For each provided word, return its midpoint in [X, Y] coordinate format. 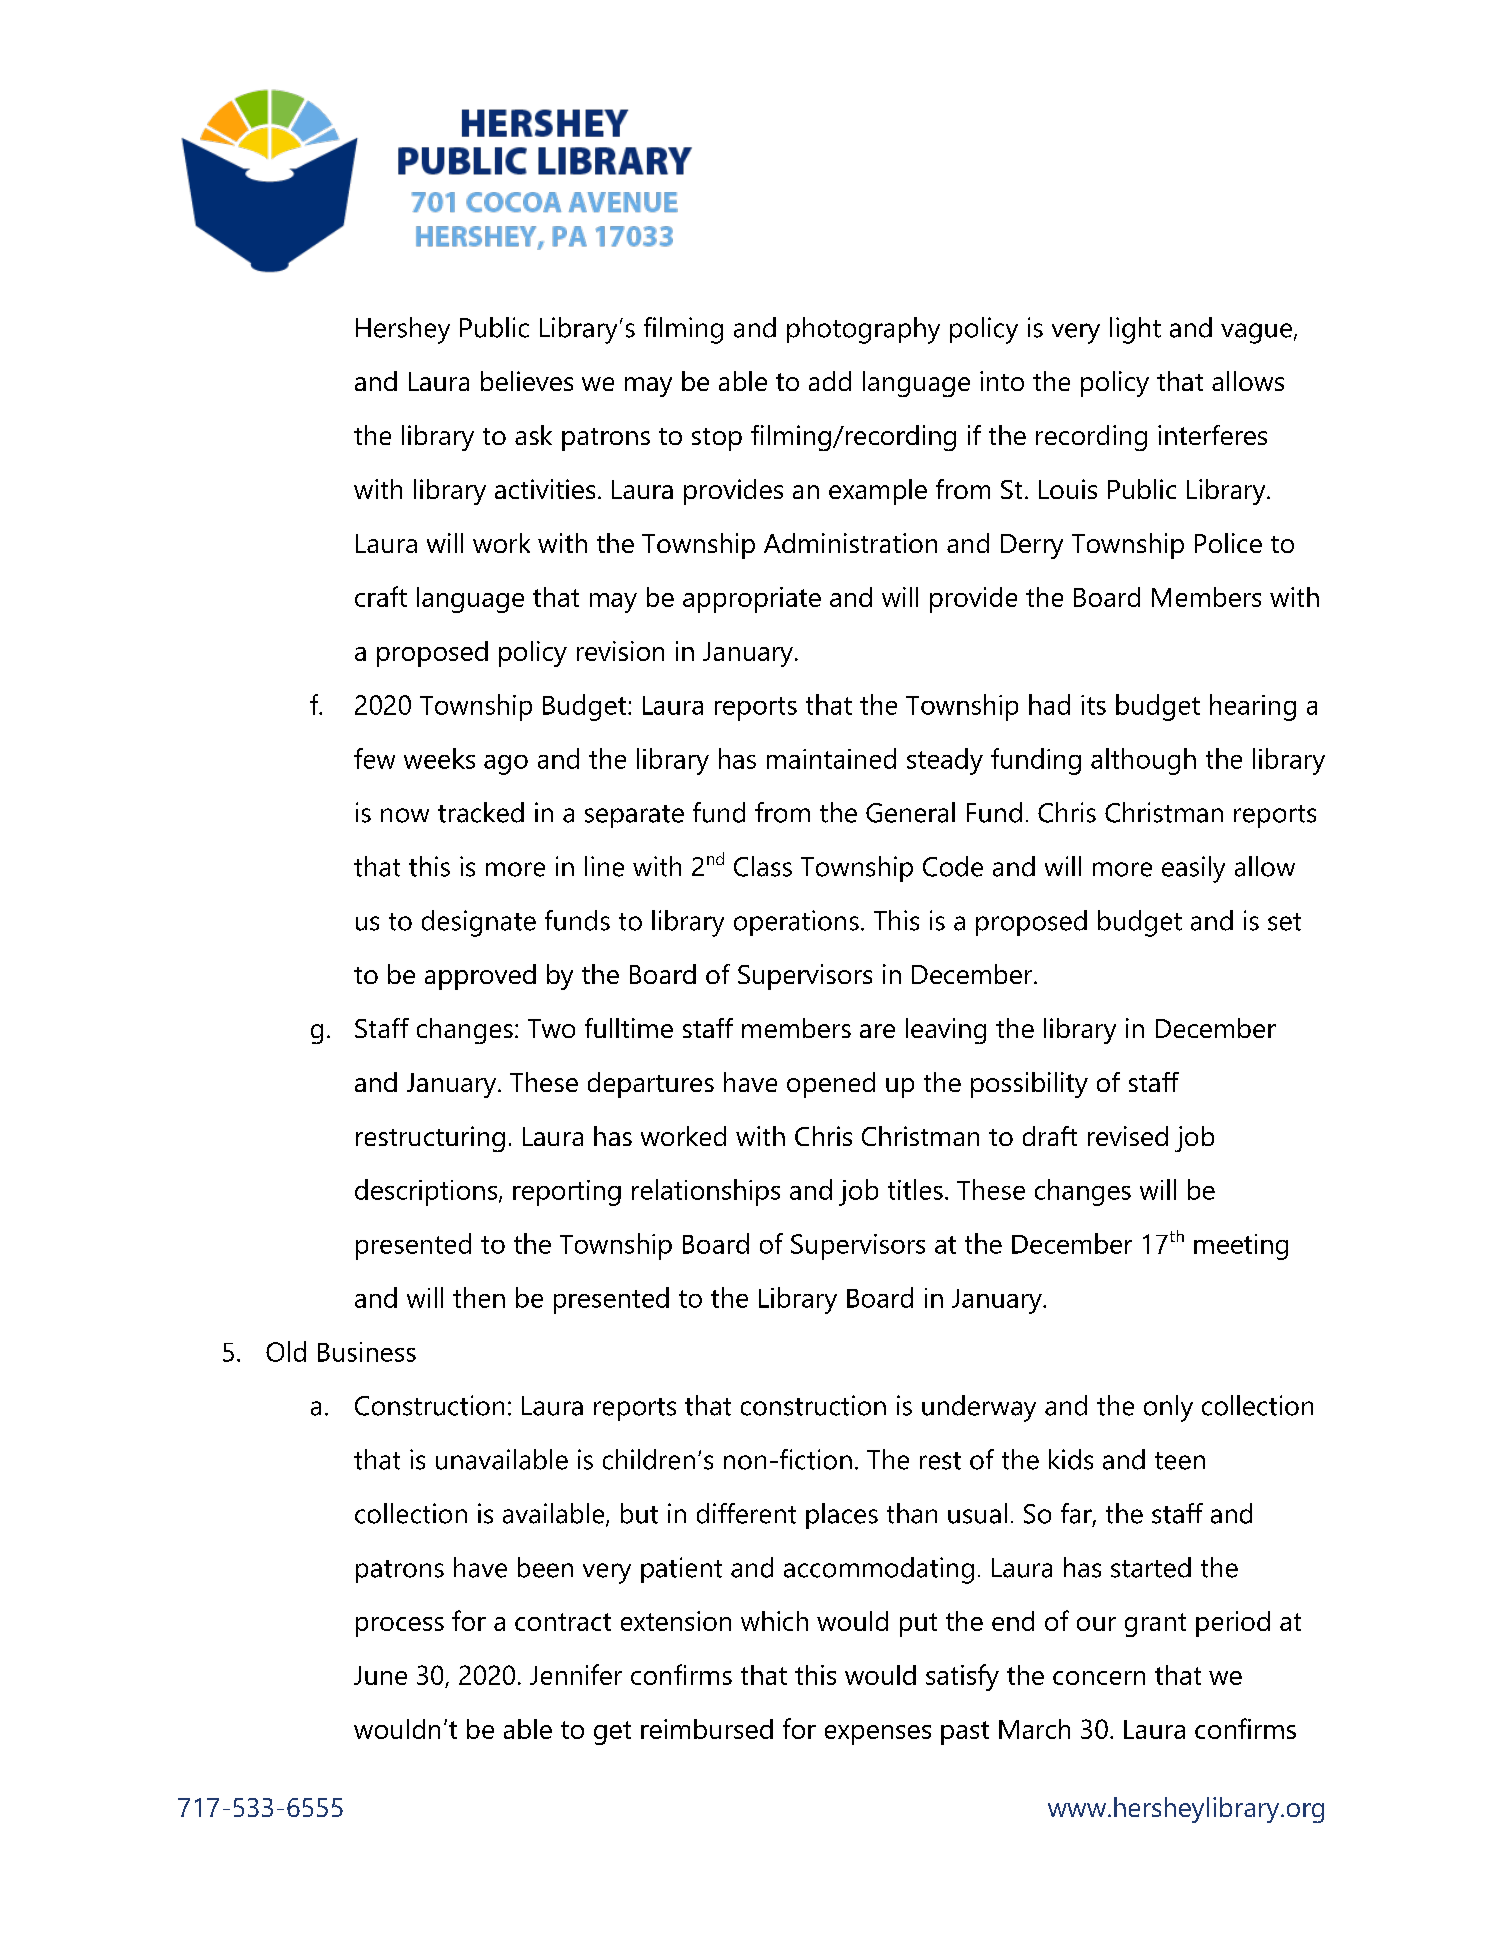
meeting [1241, 1247]
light [1135, 330]
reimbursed [707, 1729]
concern [1099, 1678]
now [405, 815]
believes [527, 381]
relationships [706, 1192]
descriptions [426, 1192]
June [380, 1675]
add [830, 381]
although [1143, 761]
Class [763, 866]
